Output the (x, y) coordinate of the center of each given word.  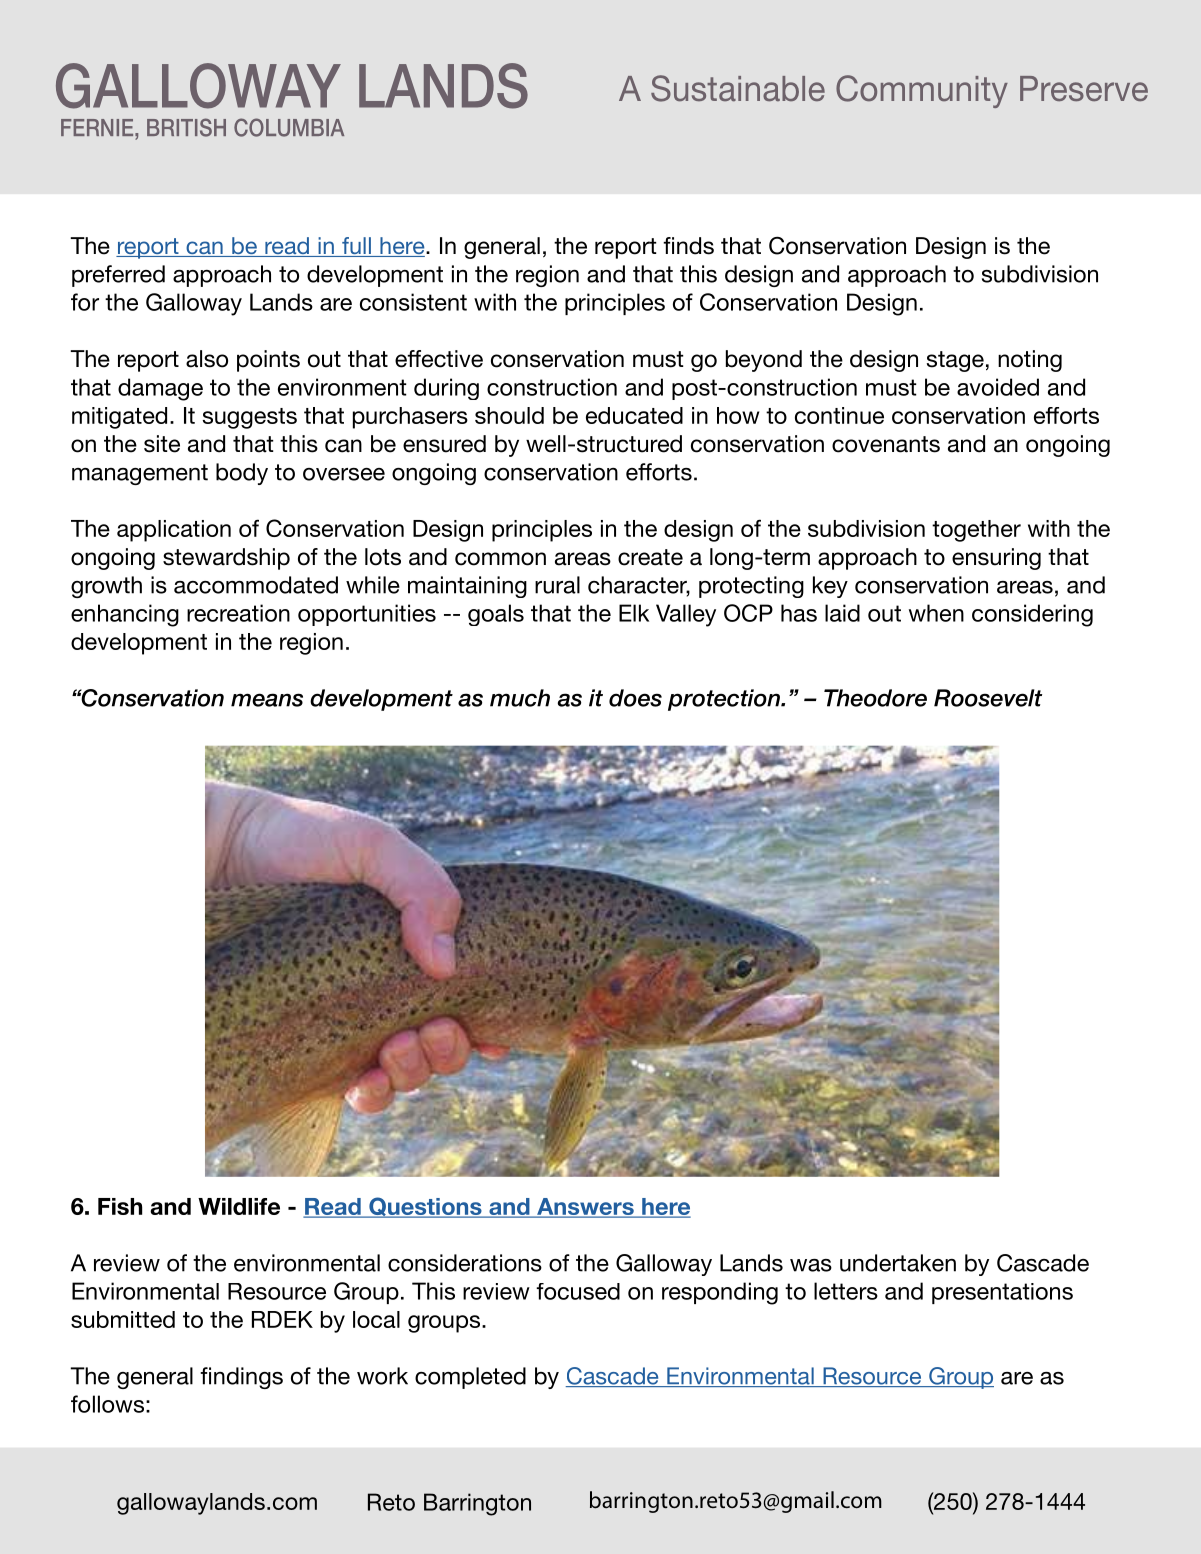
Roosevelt (988, 698)
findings (241, 1378)
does (635, 698)
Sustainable (738, 88)
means (267, 700)
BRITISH (186, 127)
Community (922, 91)
